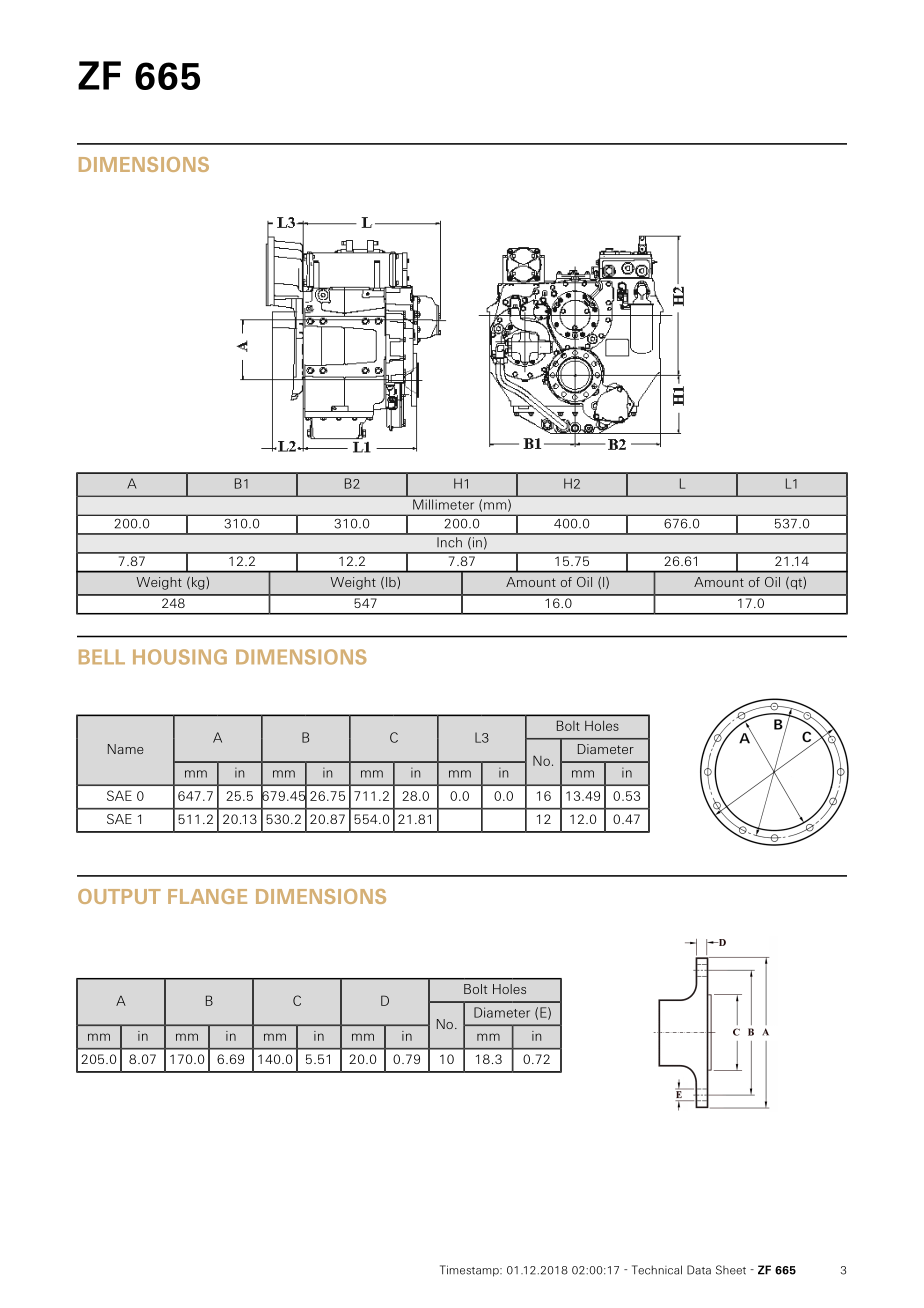 This image has height=1308, width=924. Describe the element at coordinates (125, 749) in the image. I see `Name` at that location.
